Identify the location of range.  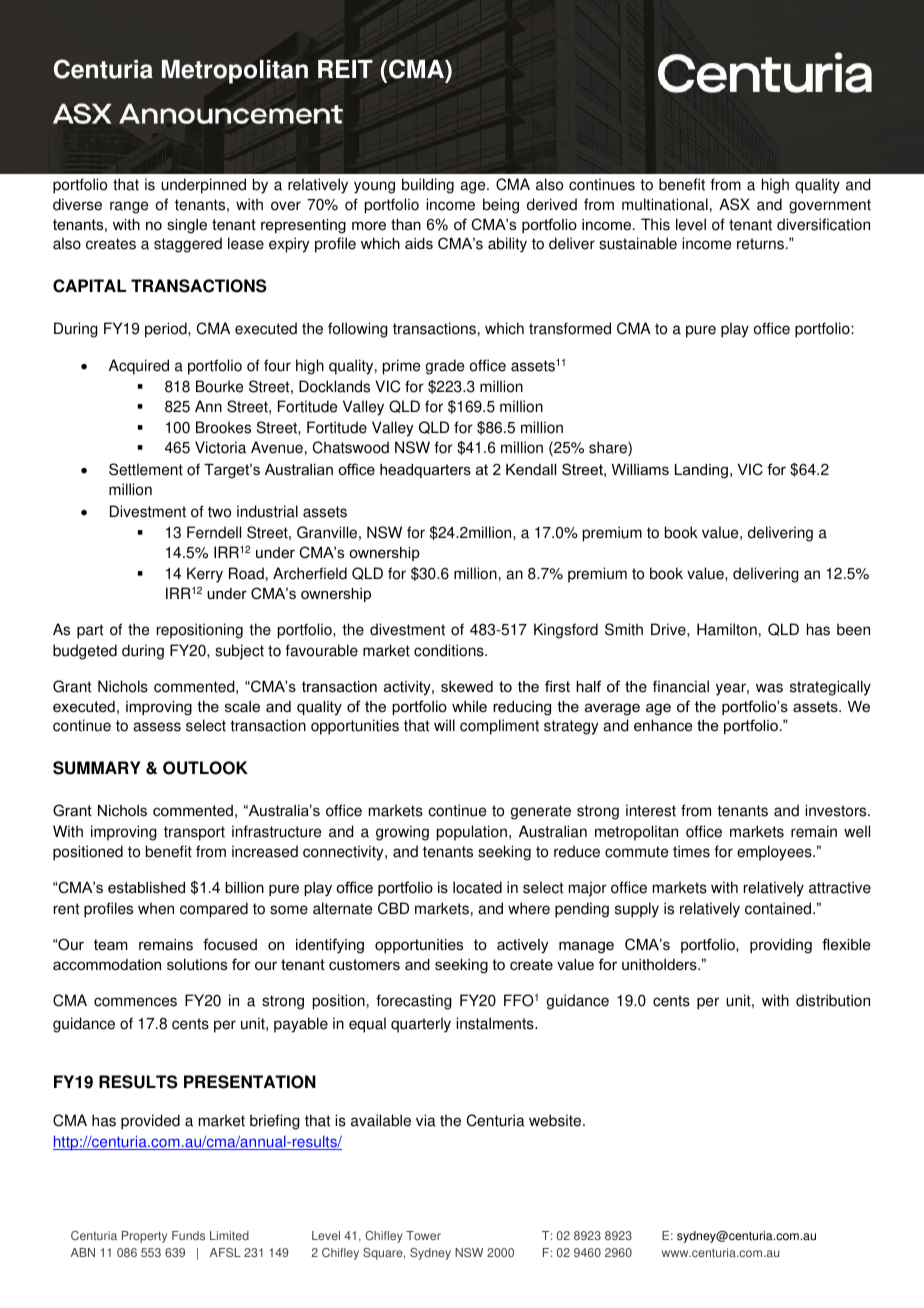
(129, 207).
